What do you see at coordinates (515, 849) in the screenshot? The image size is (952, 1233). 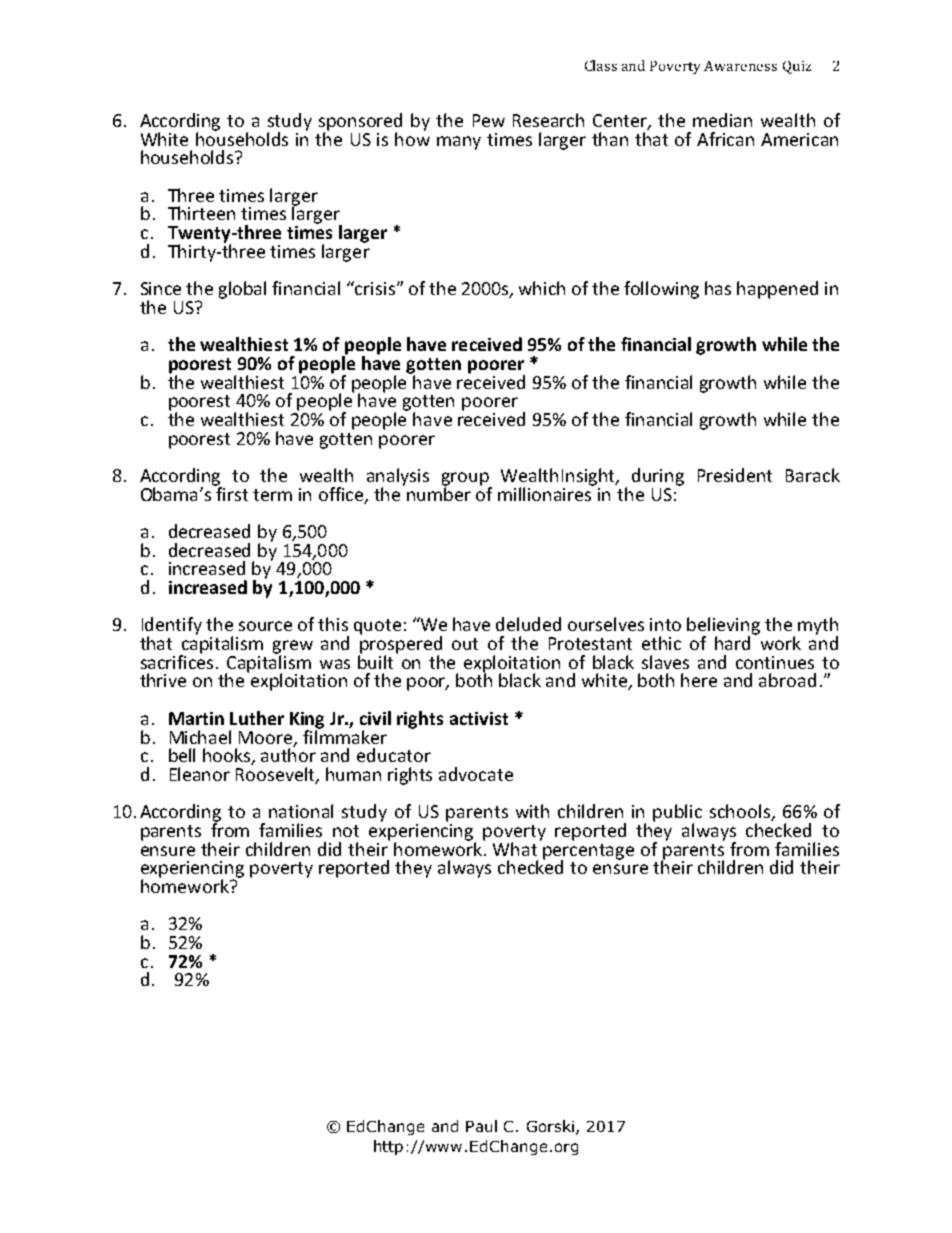 I see `What` at bounding box center [515, 849].
